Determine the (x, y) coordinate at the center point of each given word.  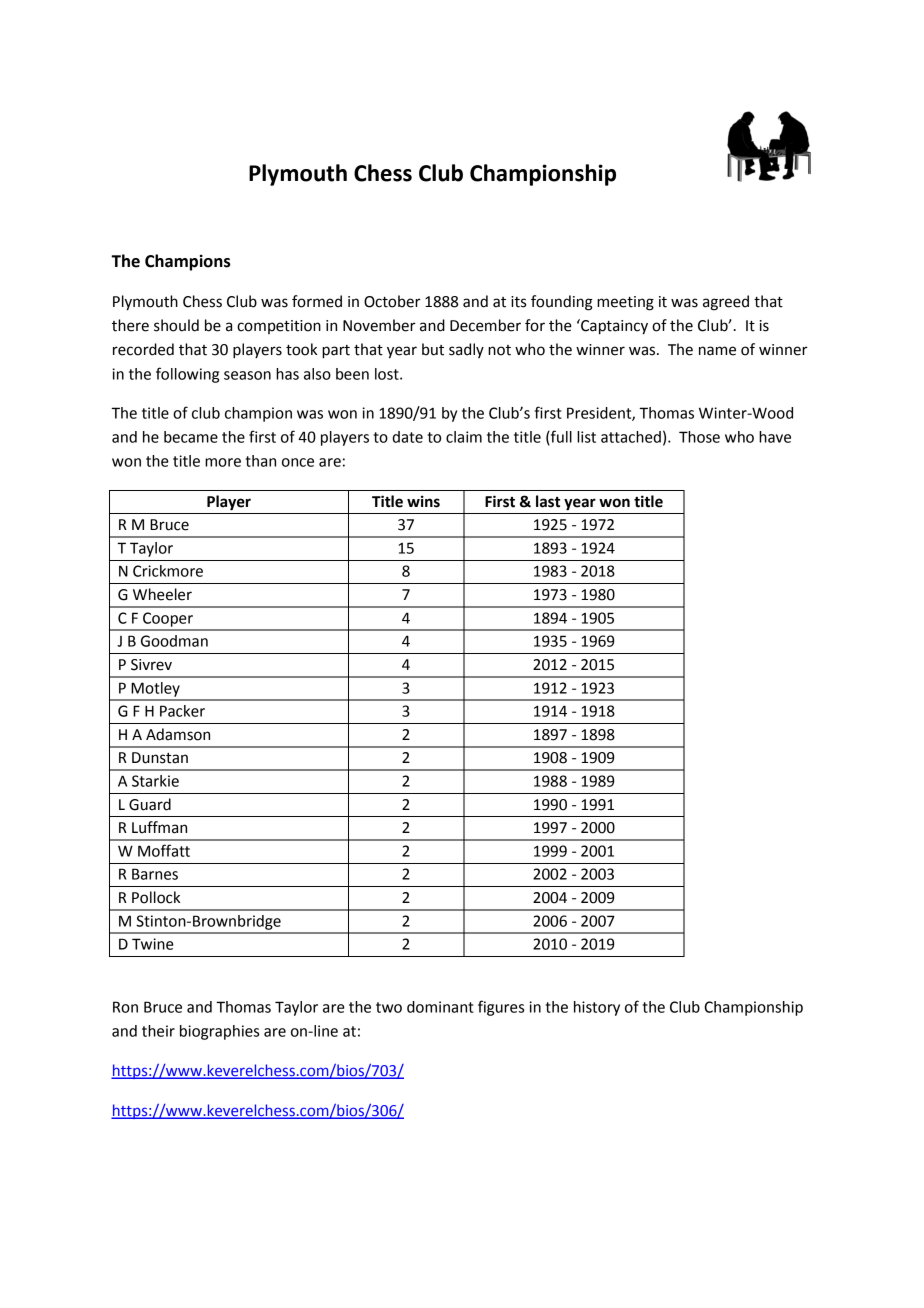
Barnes (155, 874)
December (485, 325)
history (597, 1008)
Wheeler (162, 594)
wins (423, 501)
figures (501, 1008)
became (191, 437)
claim (464, 437)
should (176, 325)
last (548, 501)
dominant (440, 1007)
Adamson (178, 734)
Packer (182, 711)
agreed (726, 303)
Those (699, 437)
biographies (219, 1032)
